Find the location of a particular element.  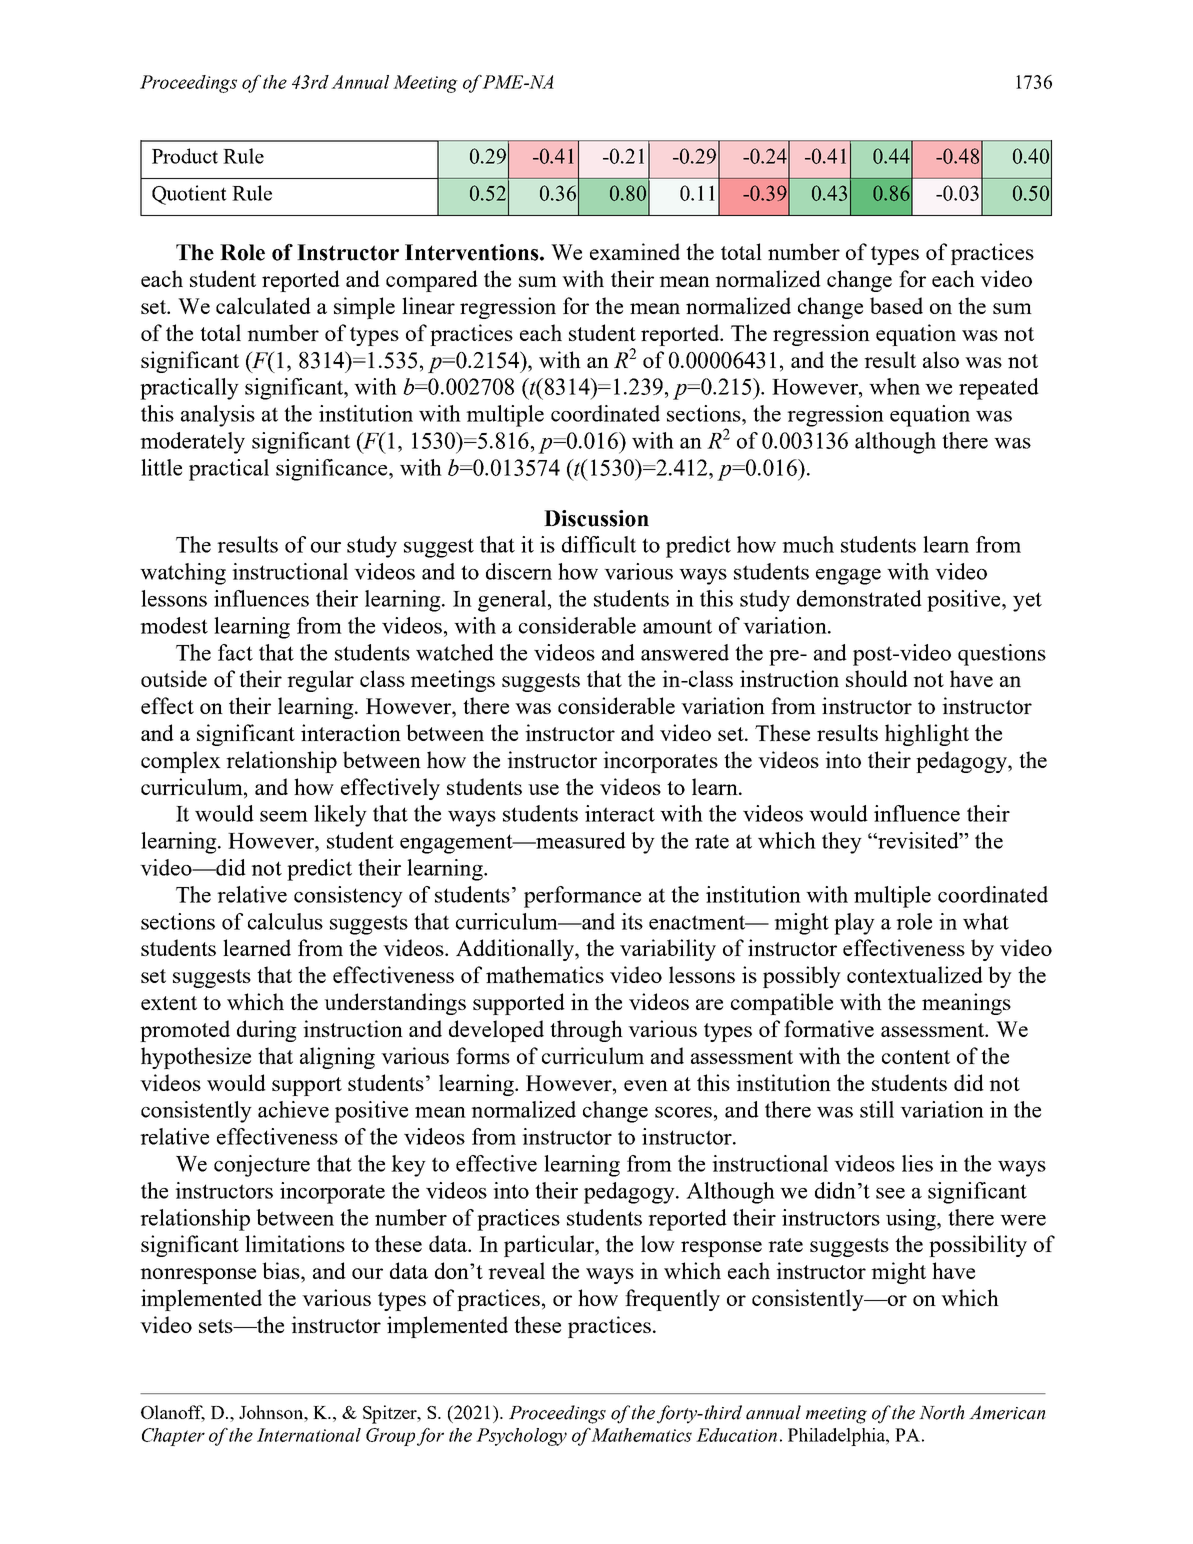

highlight is located at coordinates (927, 735).
